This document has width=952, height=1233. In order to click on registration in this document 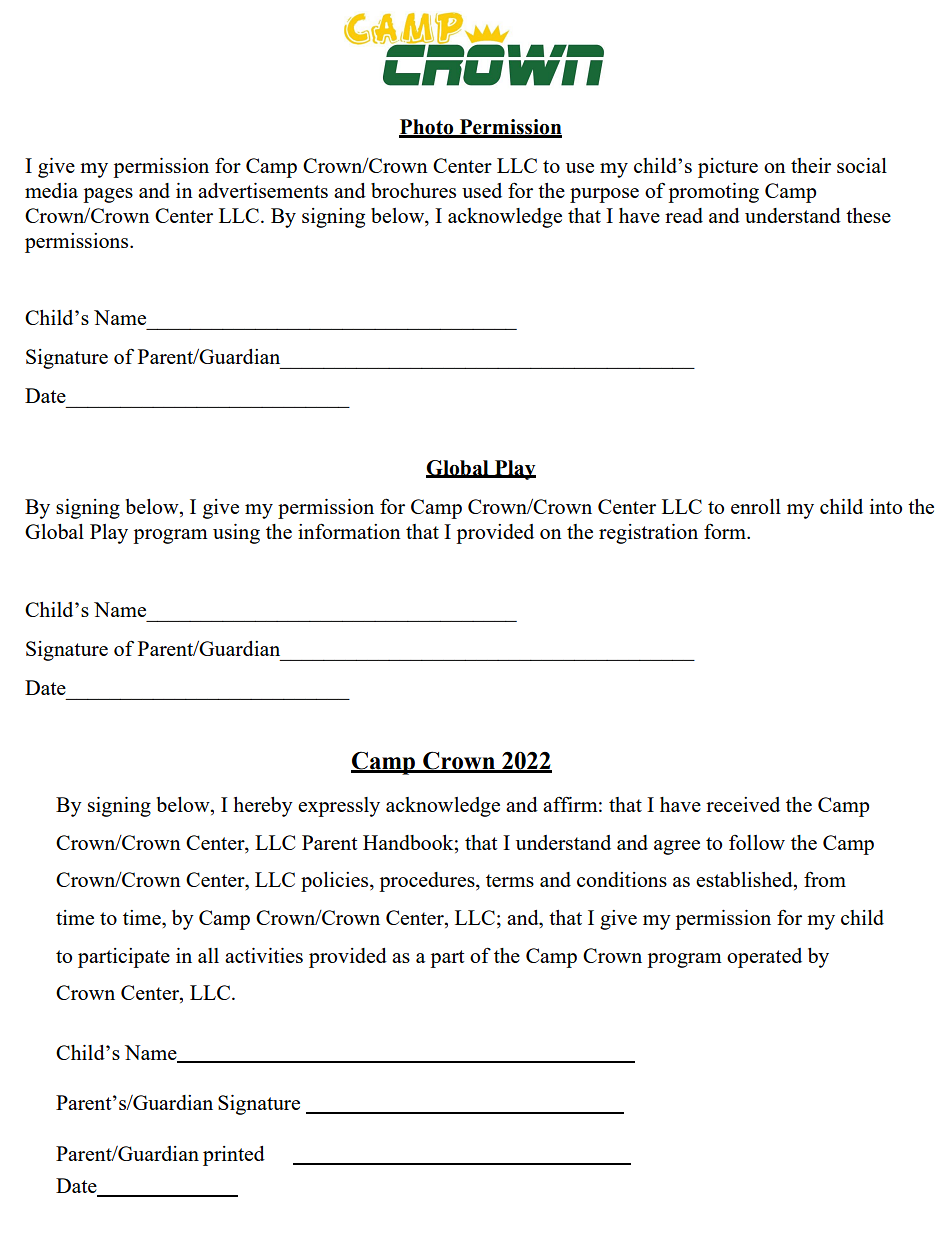, I will do `click(648, 534)`.
